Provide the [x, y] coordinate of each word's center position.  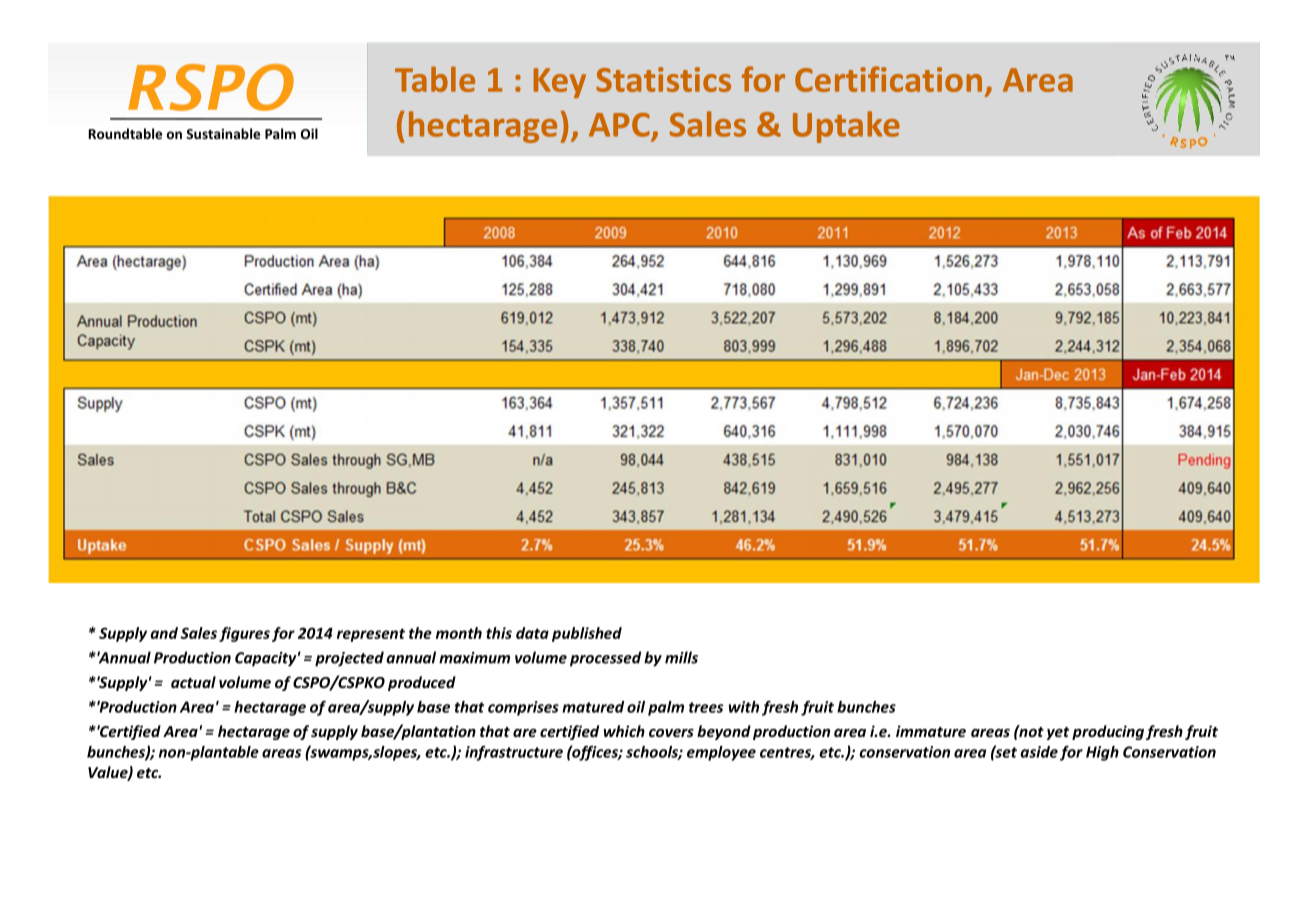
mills [681, 657]
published [587, 634]
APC [619, 125]
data [532, 633]
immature [931, 731]
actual [193, 682]
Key [559, 83]
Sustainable [223, 133]
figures [244, 634]
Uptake [846, 127]
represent [371, 635]
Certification [888, 79]
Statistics [663, 79]
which [624, 731]
